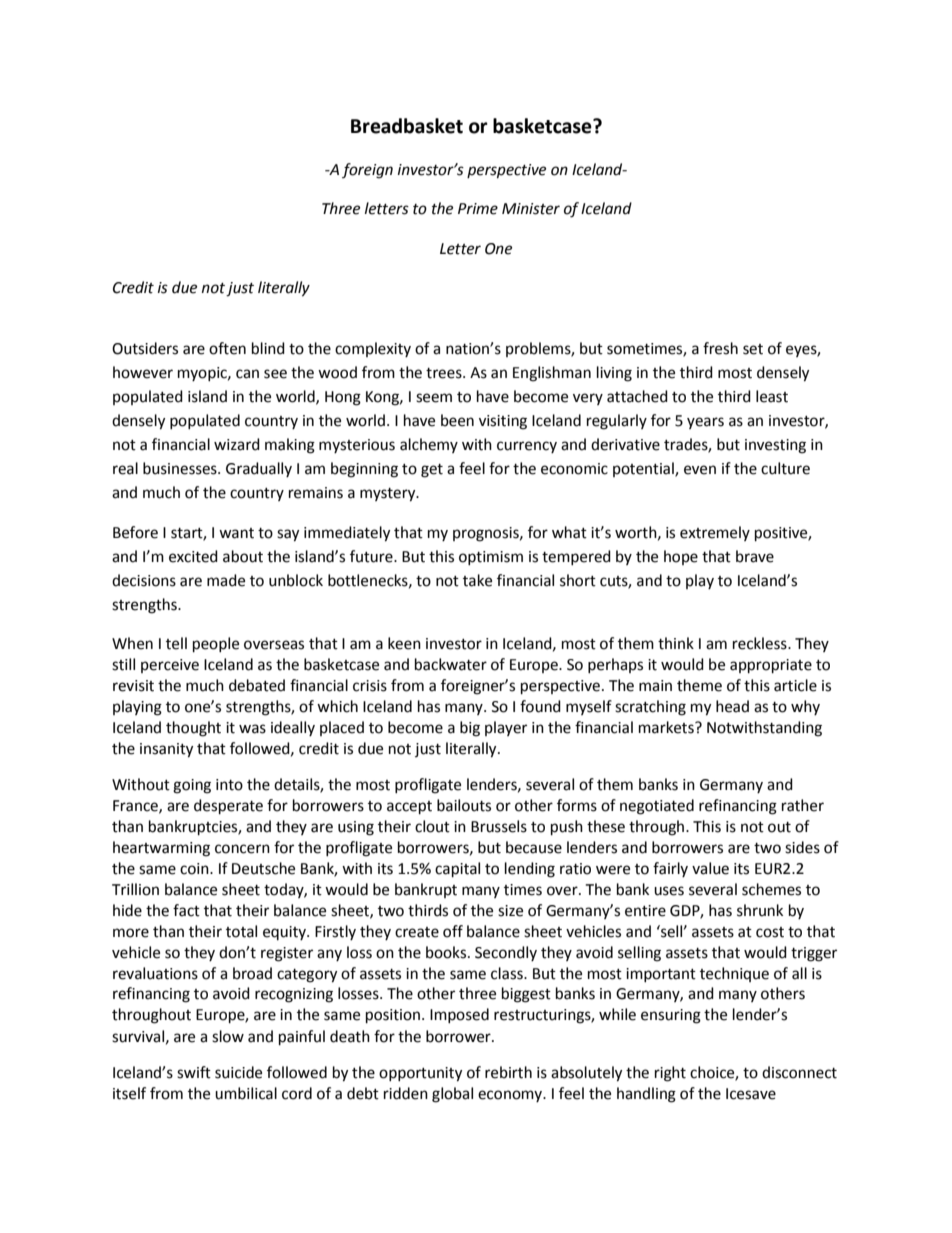 The width and height of the document is (952, 1233). Describe the element at coordinates (464, 805) in the document. I see `bailouts` at that location.
